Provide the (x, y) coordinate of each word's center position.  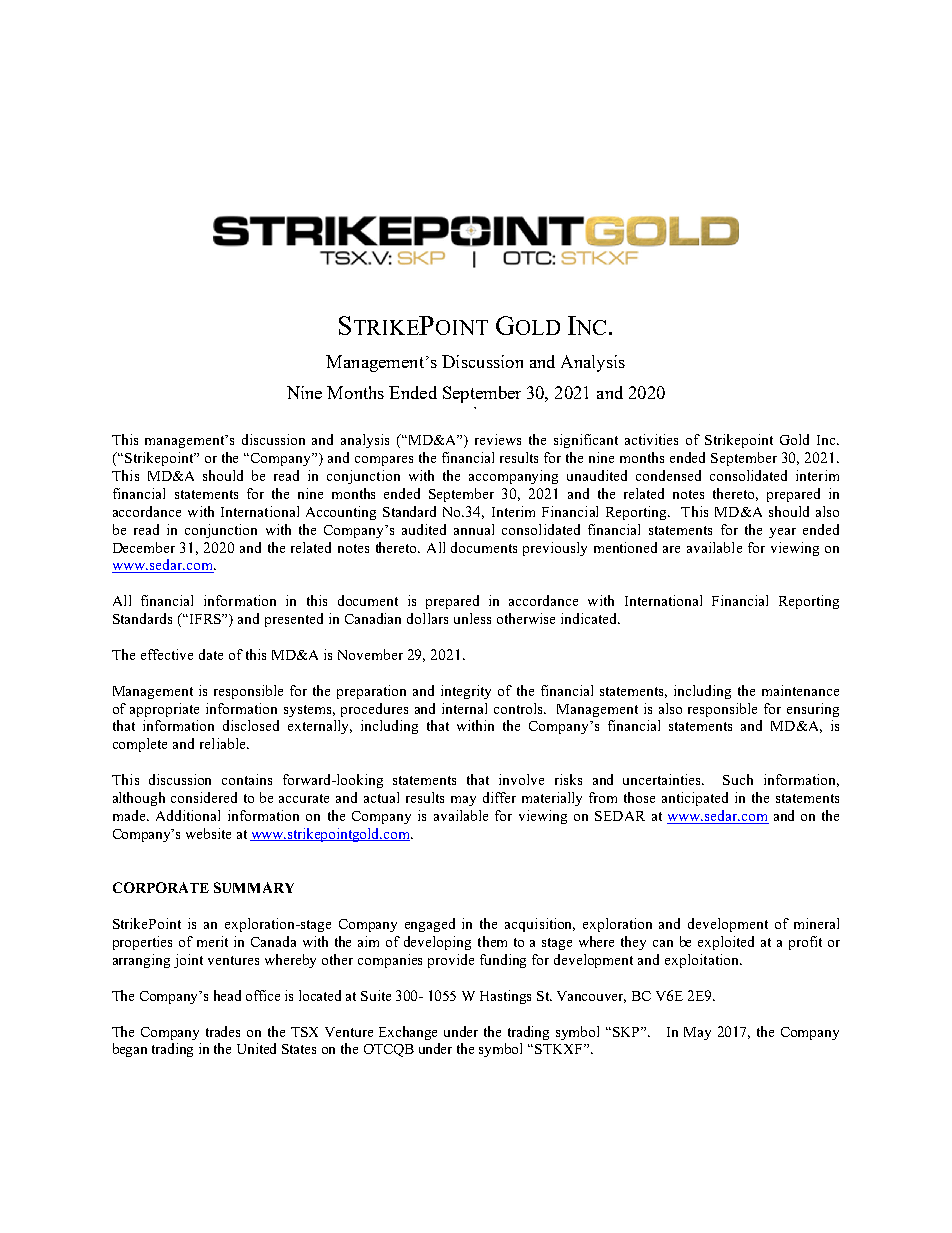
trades (223, 1031)
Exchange (408, 1033)
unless (472, 618)
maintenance (800, 690)
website (208, 833)
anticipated (695, 799)
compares (384, 461)
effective (167, 654)
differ (499, 797)
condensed (668, 475)
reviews (498, 439)
